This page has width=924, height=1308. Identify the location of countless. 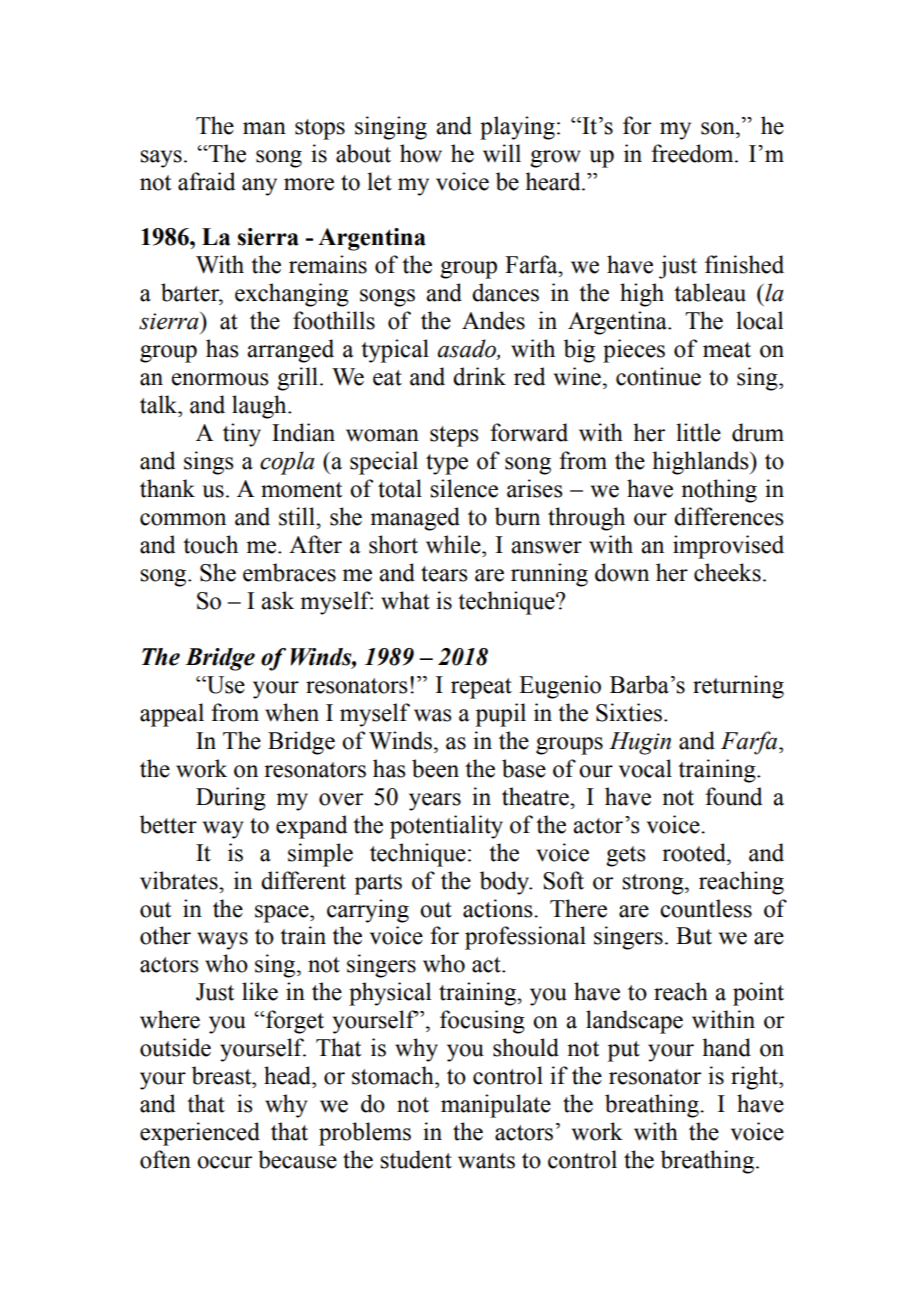
(706, 908).
